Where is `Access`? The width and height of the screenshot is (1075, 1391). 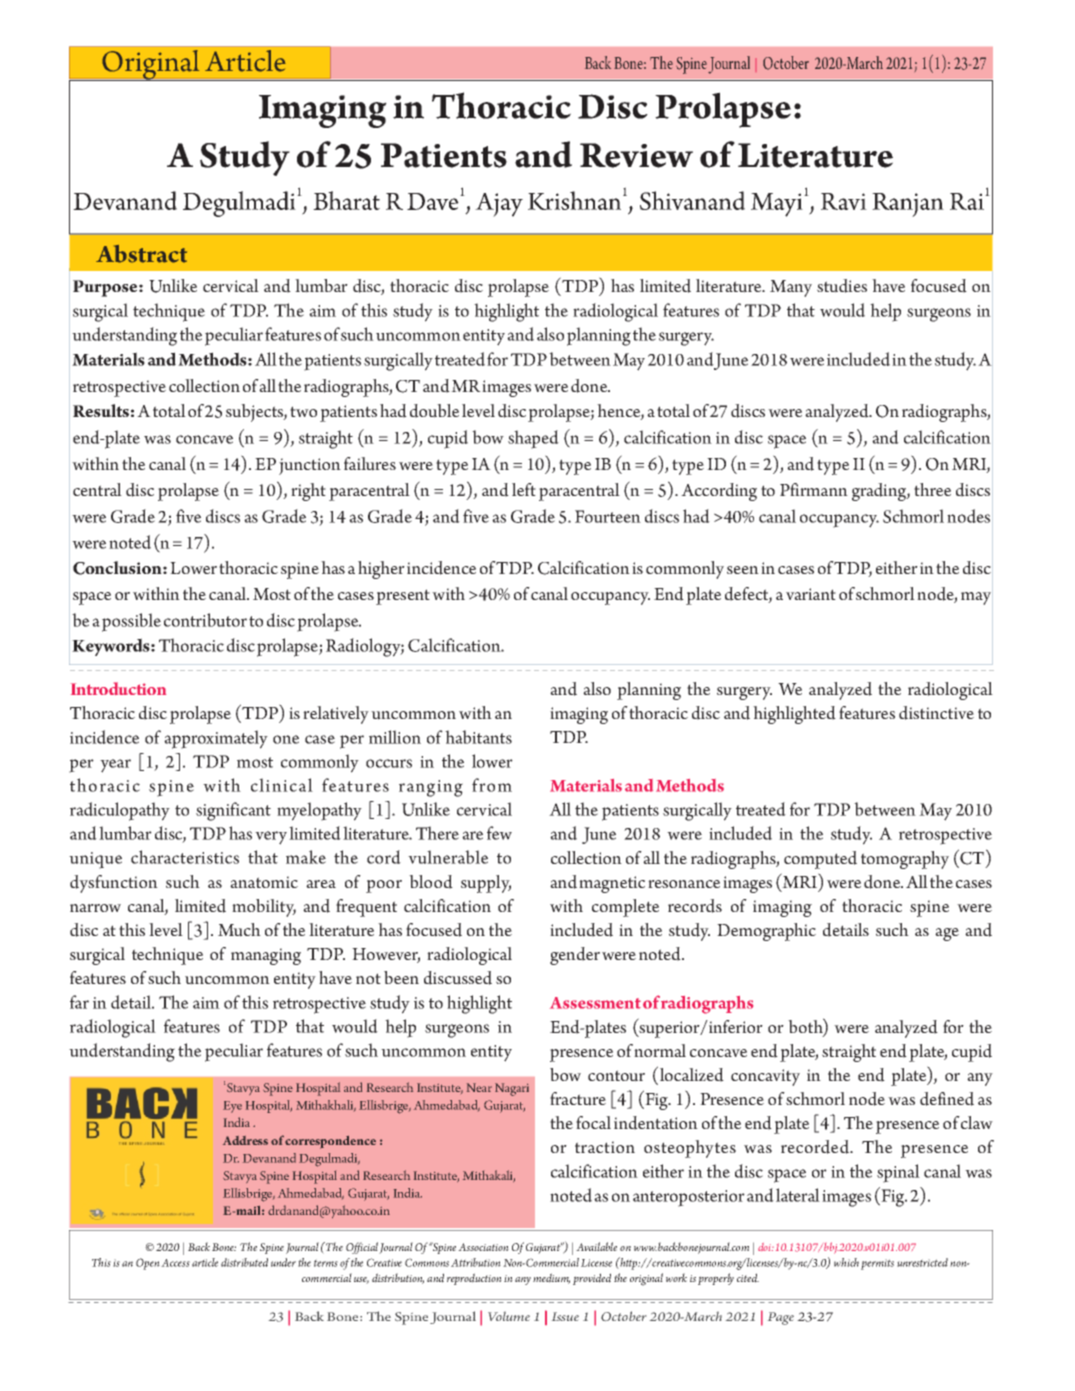 Access is located at coordinates (175, 1263).
